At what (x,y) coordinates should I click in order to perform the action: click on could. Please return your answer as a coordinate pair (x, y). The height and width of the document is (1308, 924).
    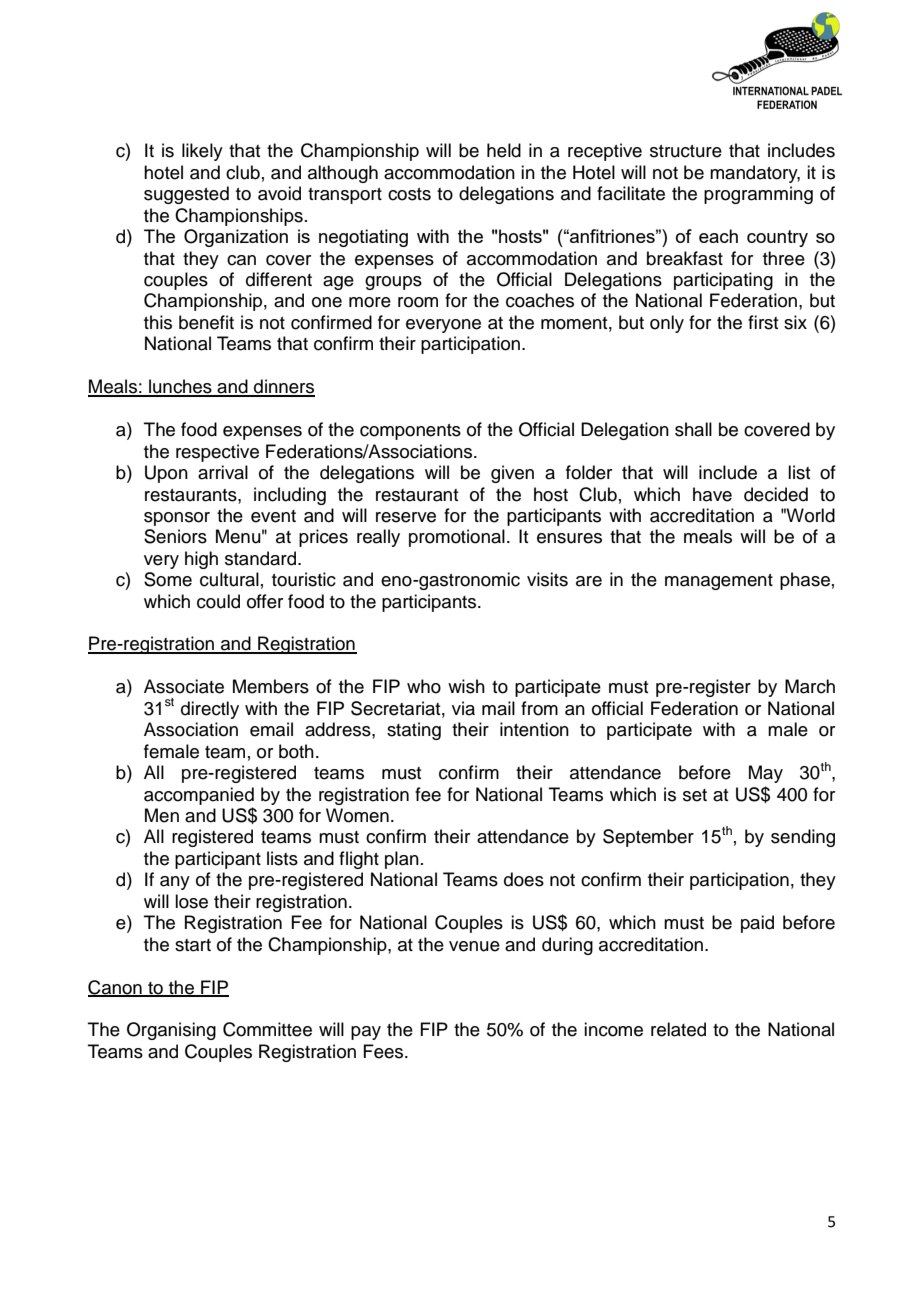
    Looking at the image, I should click on (218, 601).
